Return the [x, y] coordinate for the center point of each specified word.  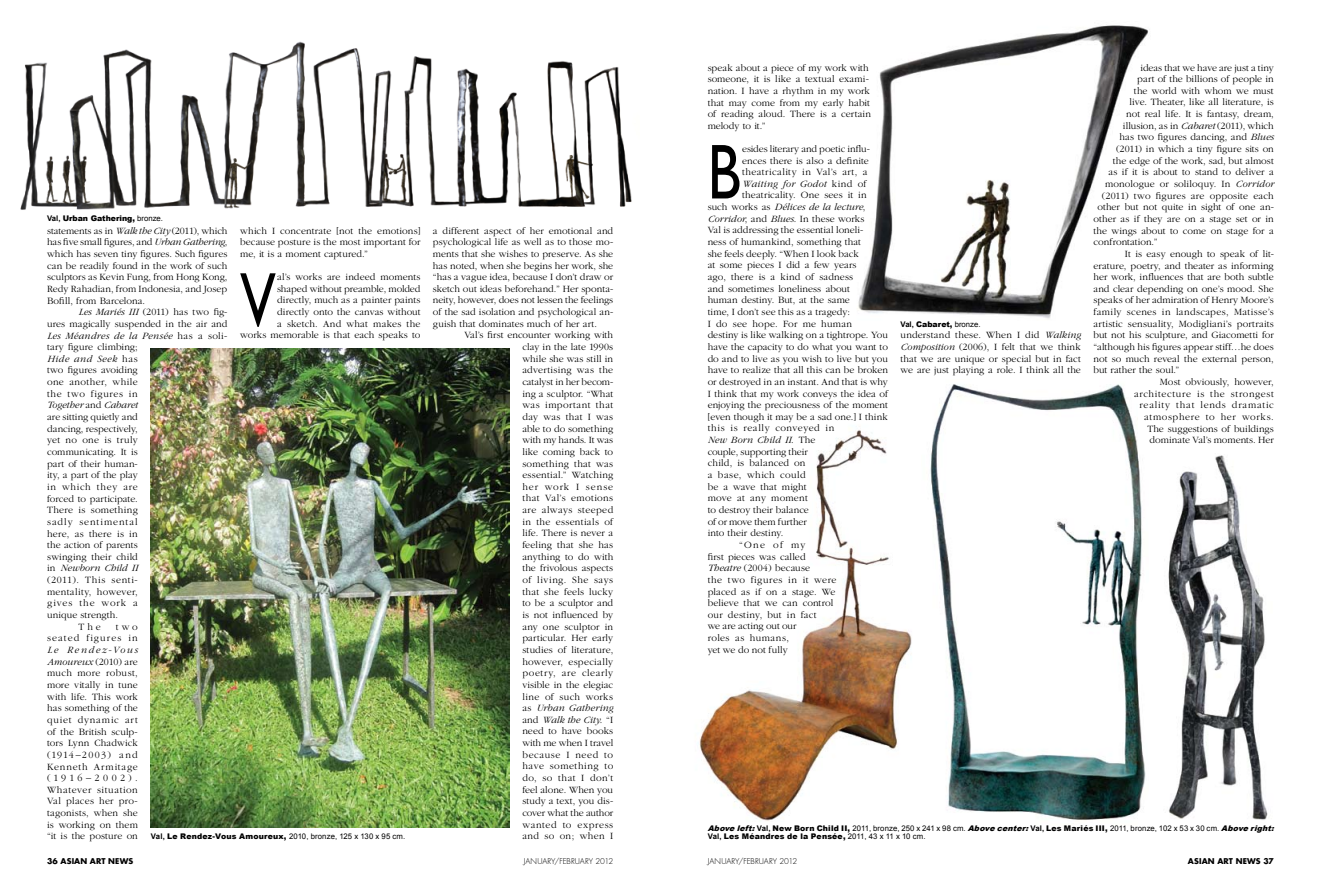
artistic [1108, 324]
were [825, 580]
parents [122, 547]
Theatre [725, 566]
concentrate [305, 231]
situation [117, 790]
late [578, 346]
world [1164, 90]
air [201, 324]
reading [737, 115]
